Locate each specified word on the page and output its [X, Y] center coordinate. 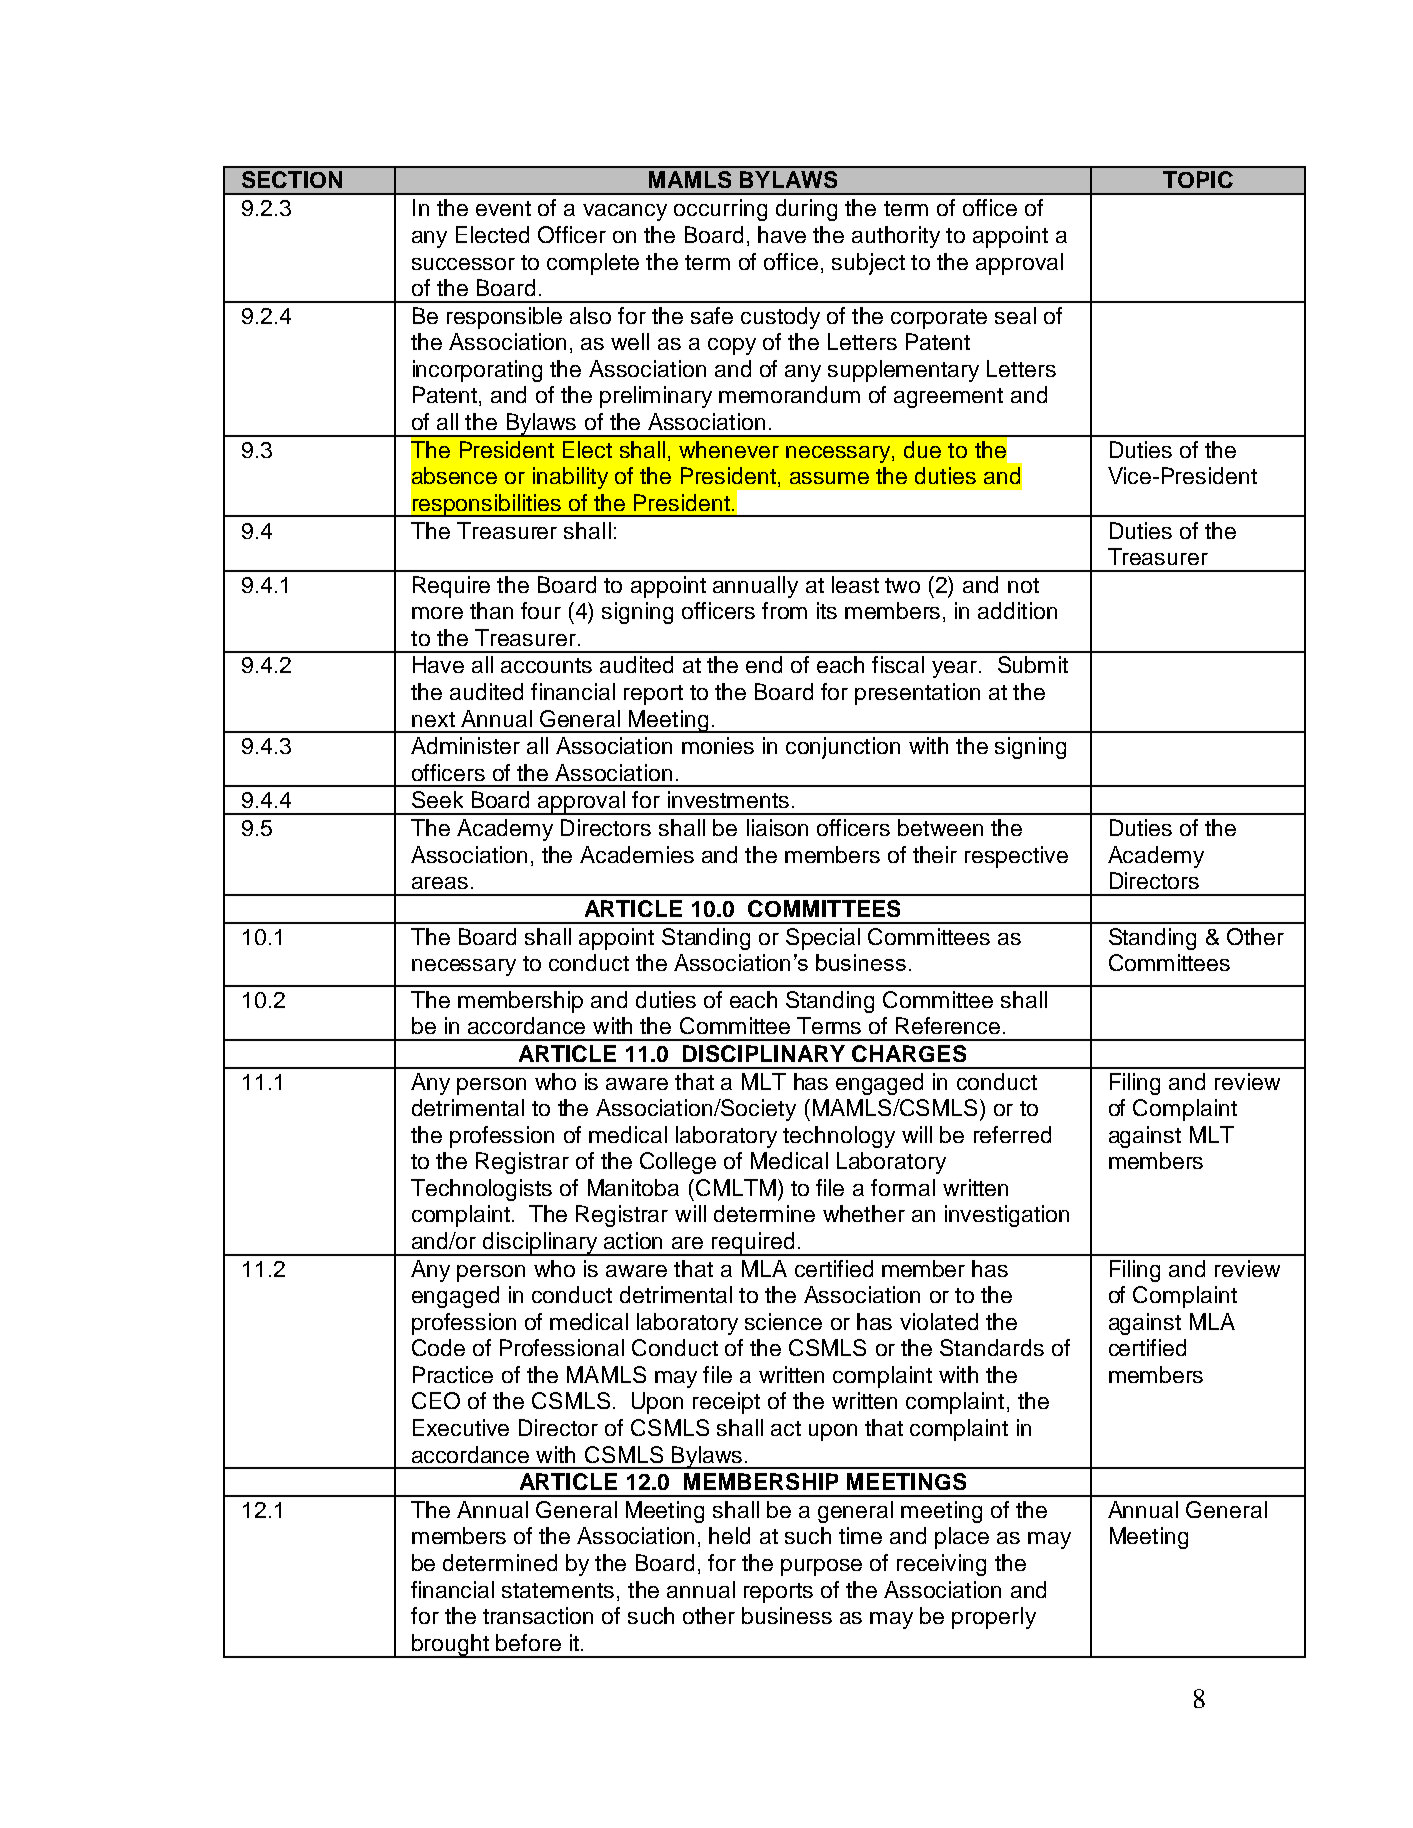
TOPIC [1198, 179]
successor [463, 264]
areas [440, 883]
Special [823, 939]
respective [1016, 857]
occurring [720, 210]
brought [451, 1646]
